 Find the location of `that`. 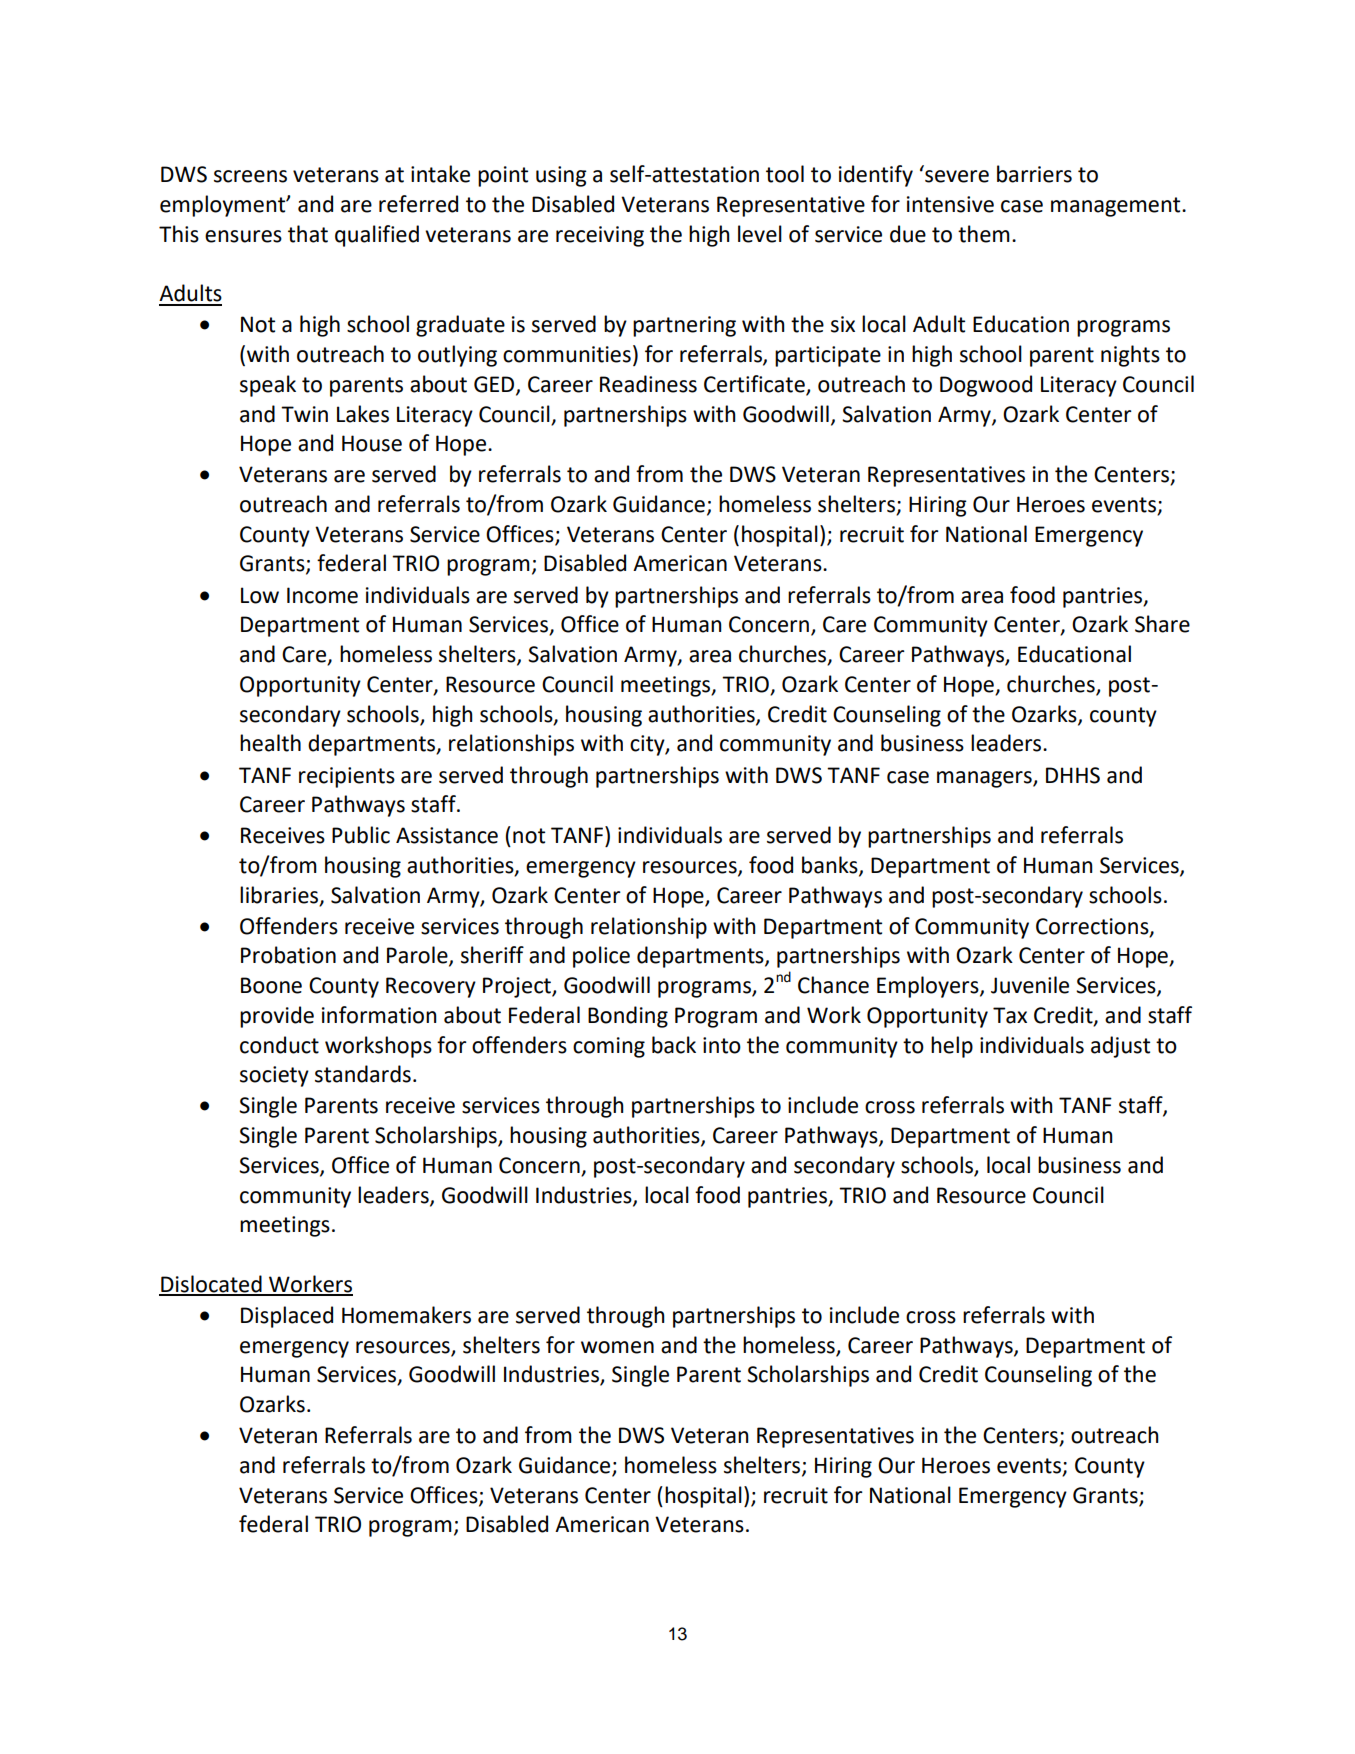

that is located at coordinates (308, 234).
